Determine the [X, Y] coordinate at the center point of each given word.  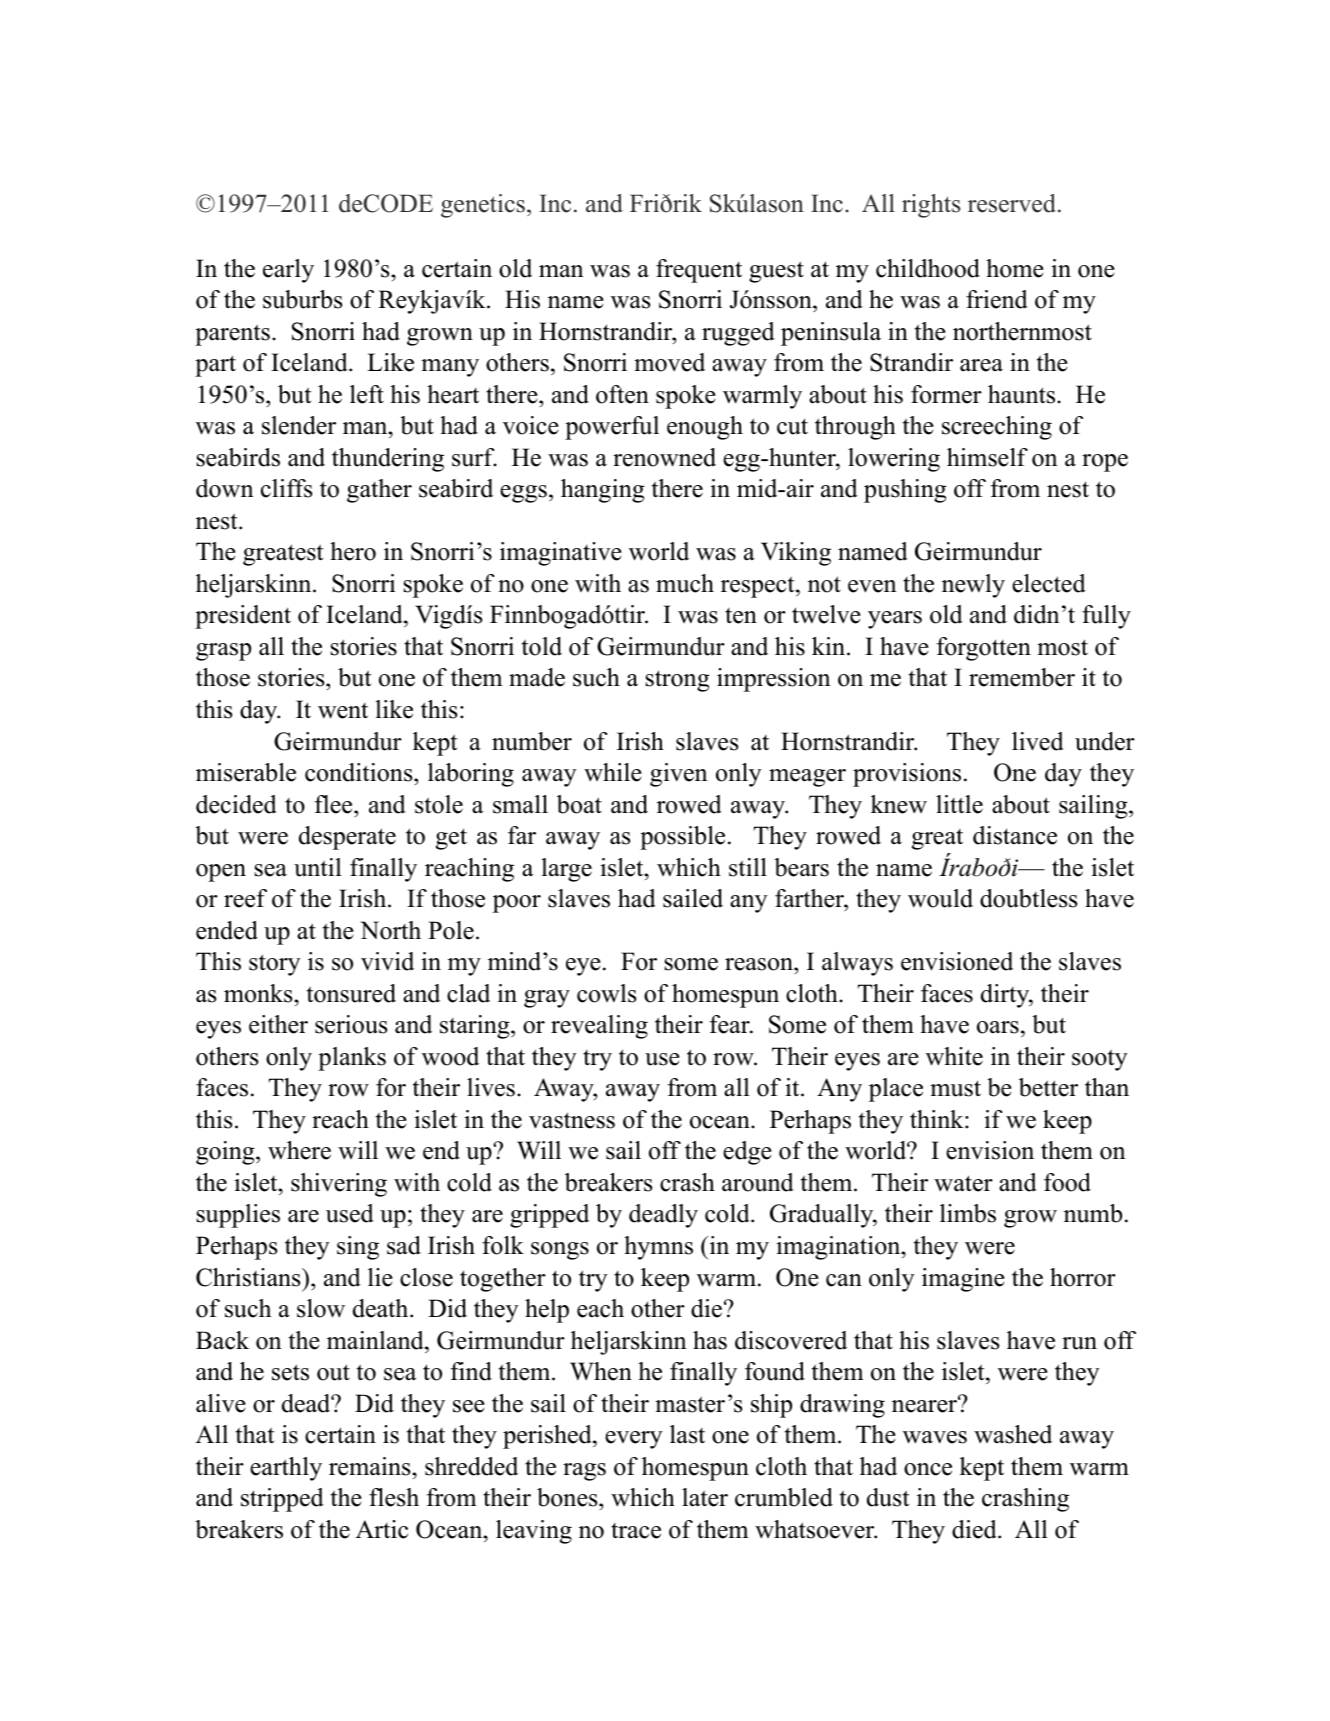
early [288, 271]
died [975, 1529]
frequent [699, 271]
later [705, 1497]
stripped [282, 1500]
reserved [1013, 203]
